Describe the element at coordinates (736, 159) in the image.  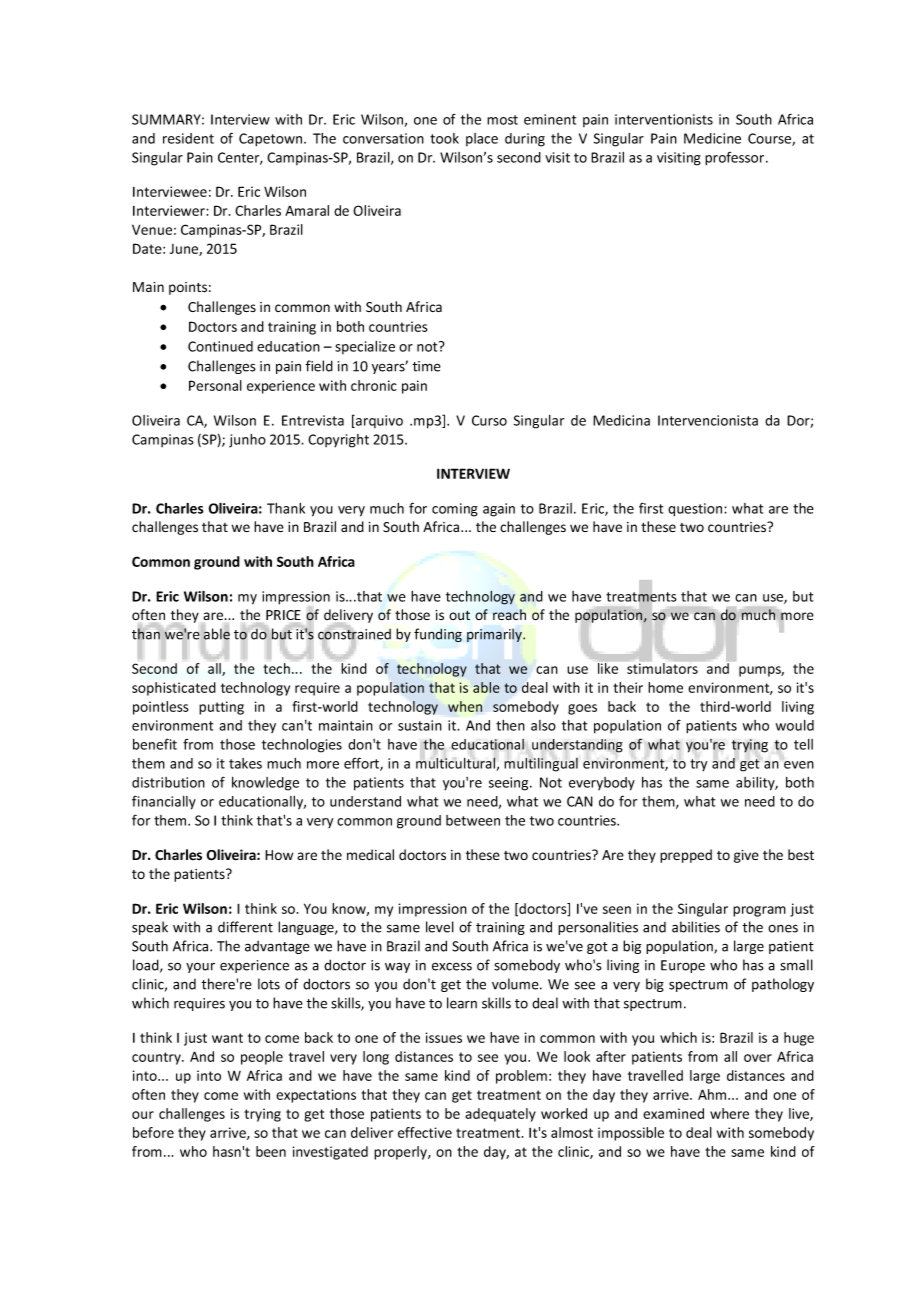
I see `professor` at that location.
